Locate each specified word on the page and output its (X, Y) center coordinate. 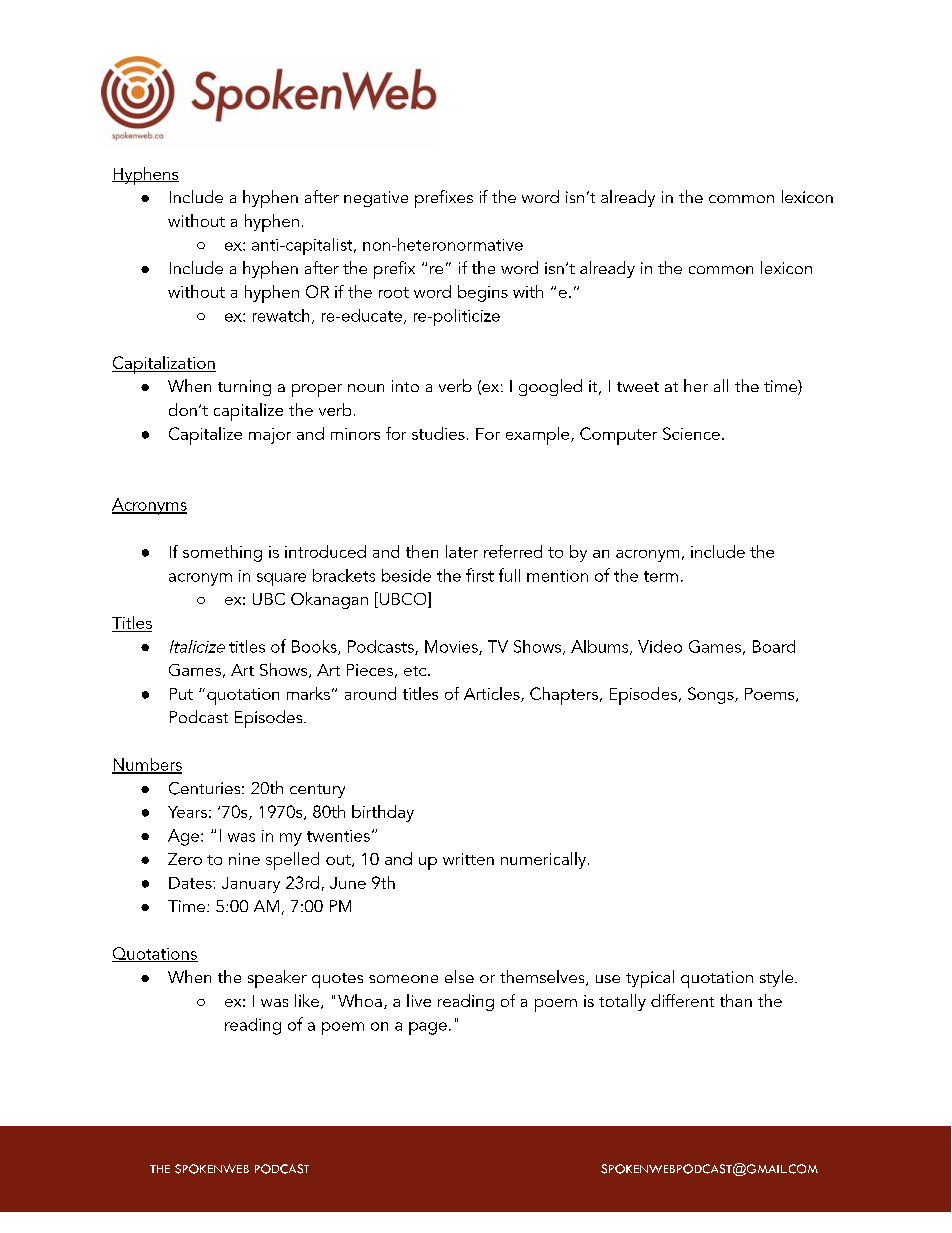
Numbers (147, 765)
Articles (493, 694)
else (459, 976)
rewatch (281, 315)
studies (438, 433)
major (270, 436)
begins (483, 293)
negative (376, 199)
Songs (712, 695)
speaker (277, 979)
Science (691, 433)
